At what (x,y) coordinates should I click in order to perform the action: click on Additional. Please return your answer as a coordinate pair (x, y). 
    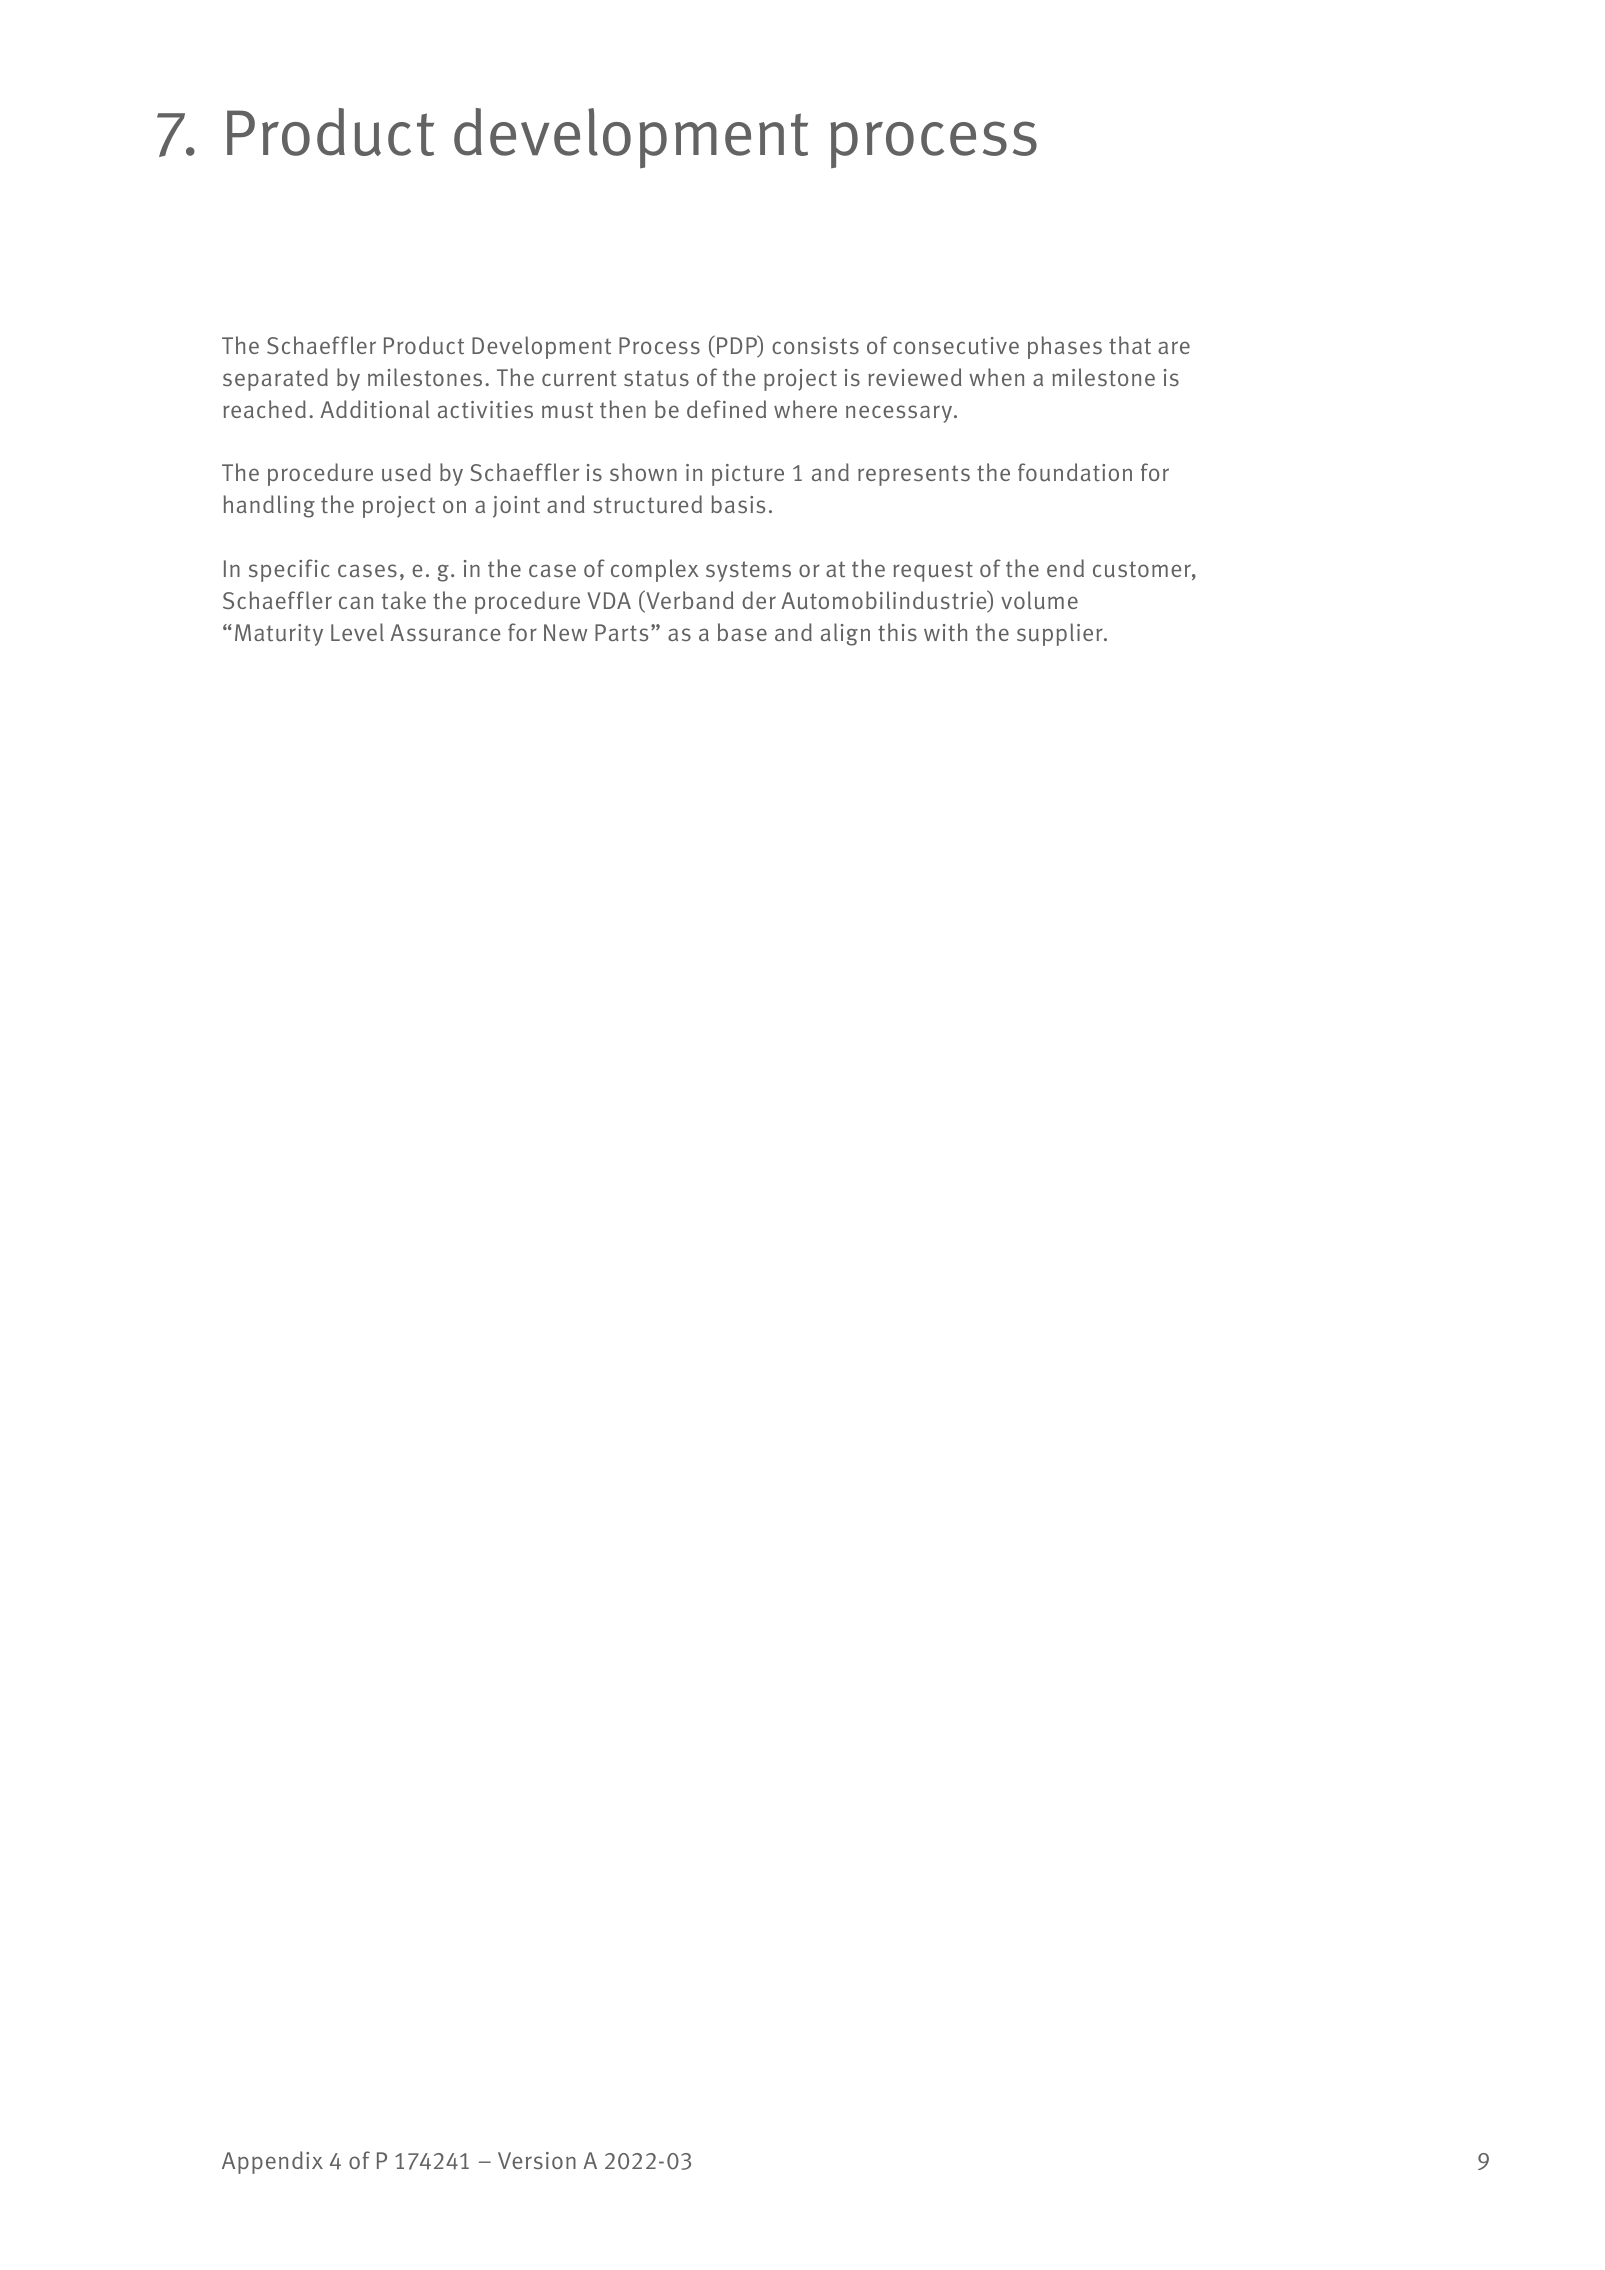
    Looking at the image, I should click on (375, 409).
